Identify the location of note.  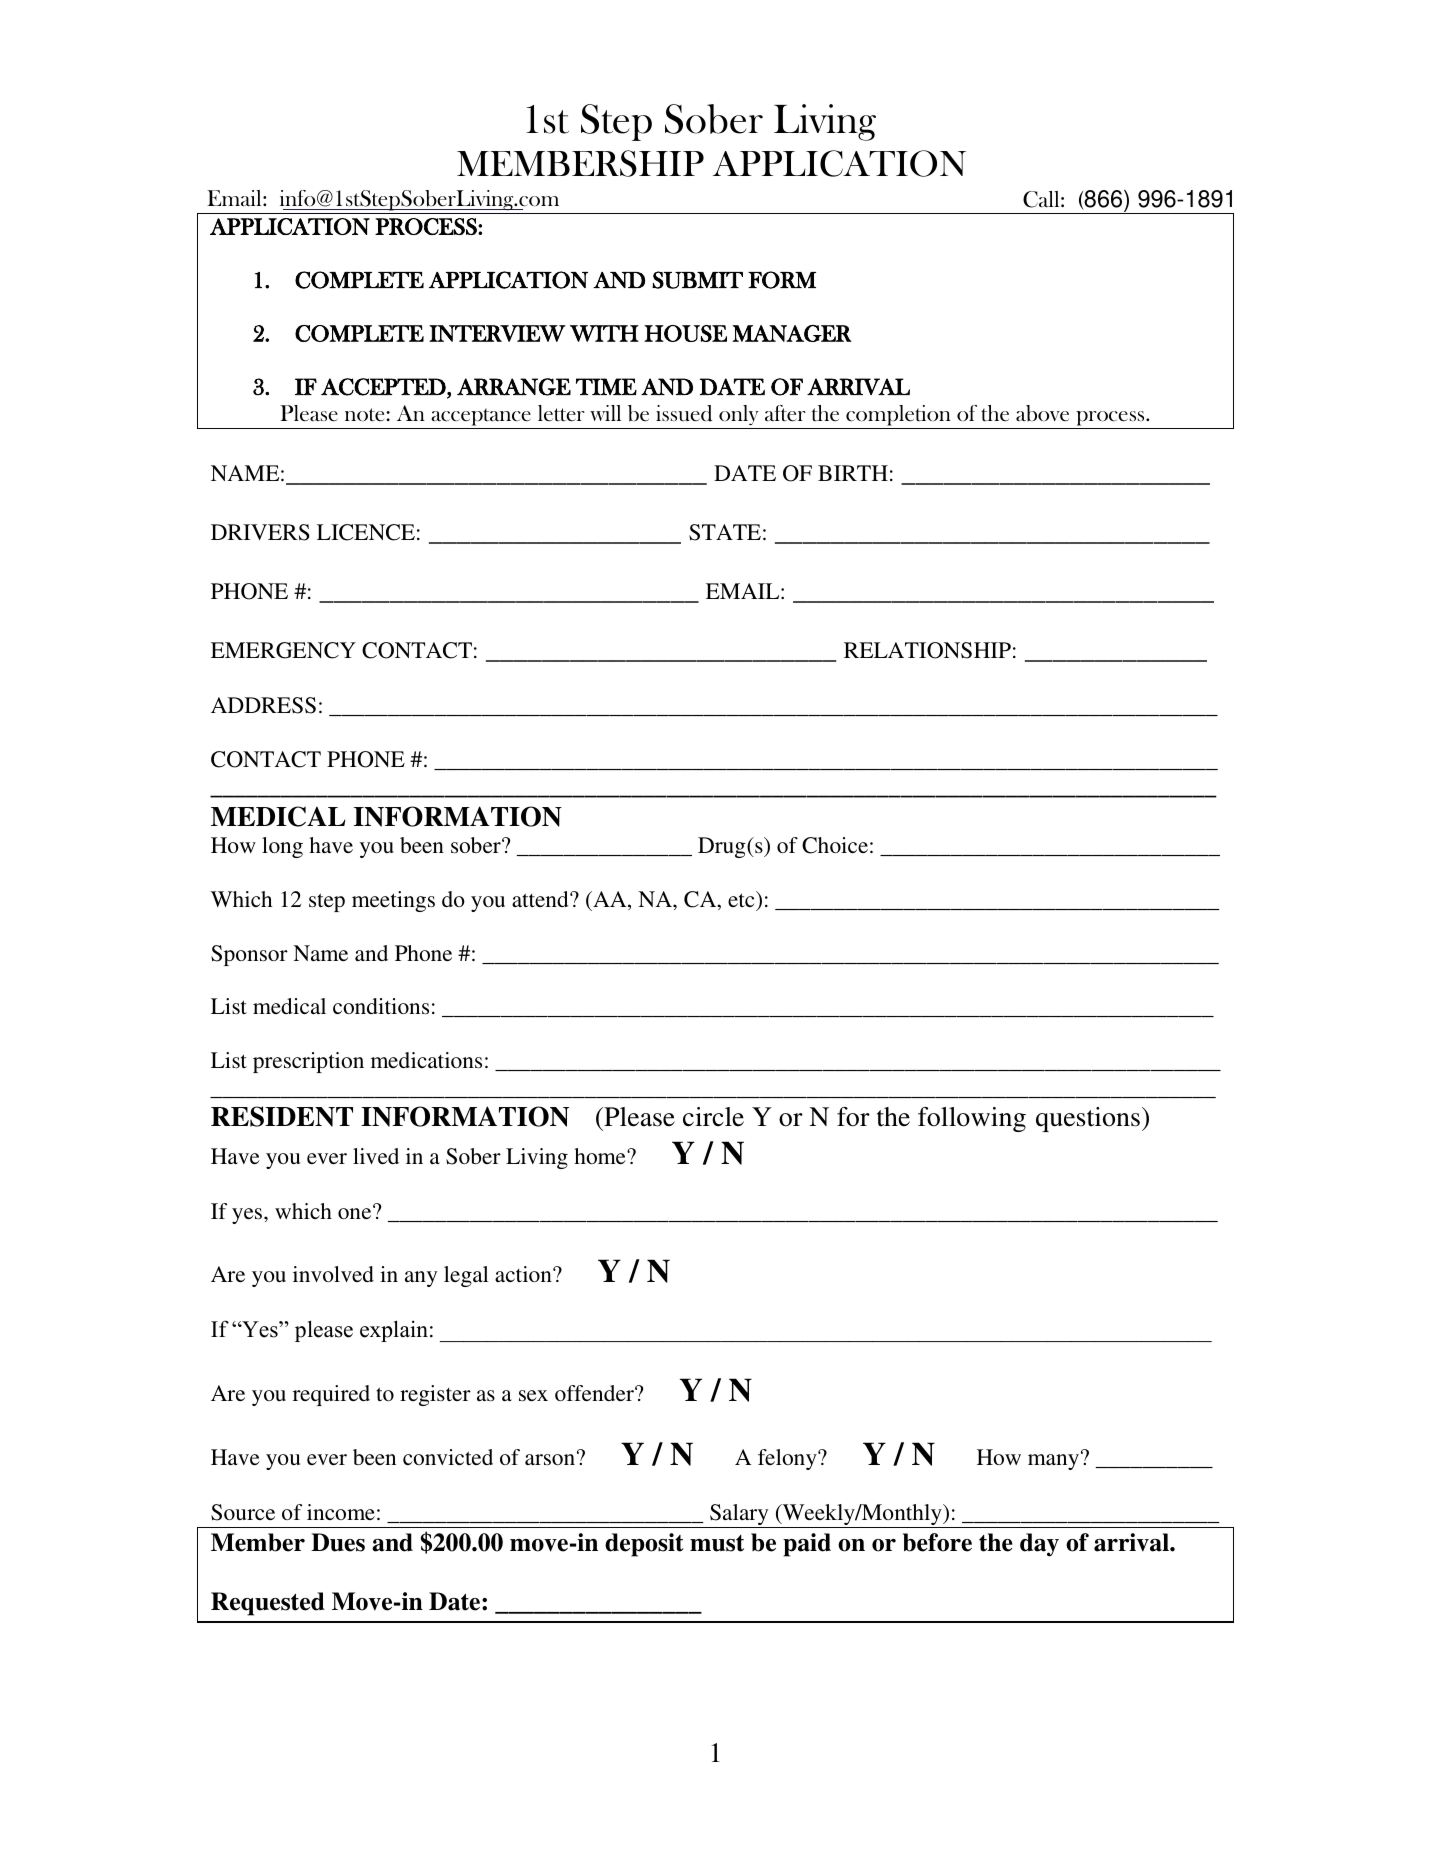
(366, 415).
